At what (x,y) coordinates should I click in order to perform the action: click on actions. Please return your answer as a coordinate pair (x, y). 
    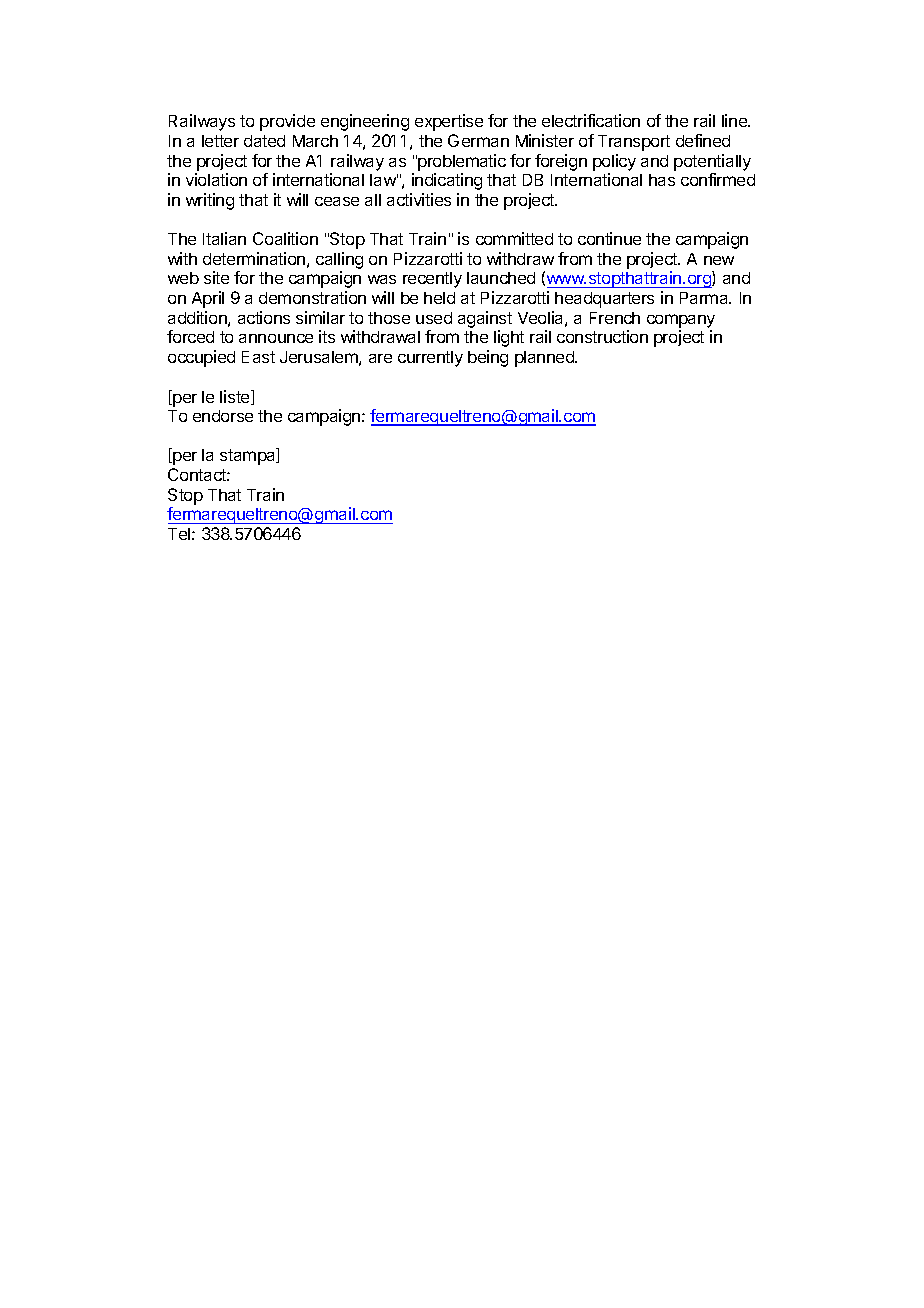
    Looking at the image, I should click on (264, 317).
